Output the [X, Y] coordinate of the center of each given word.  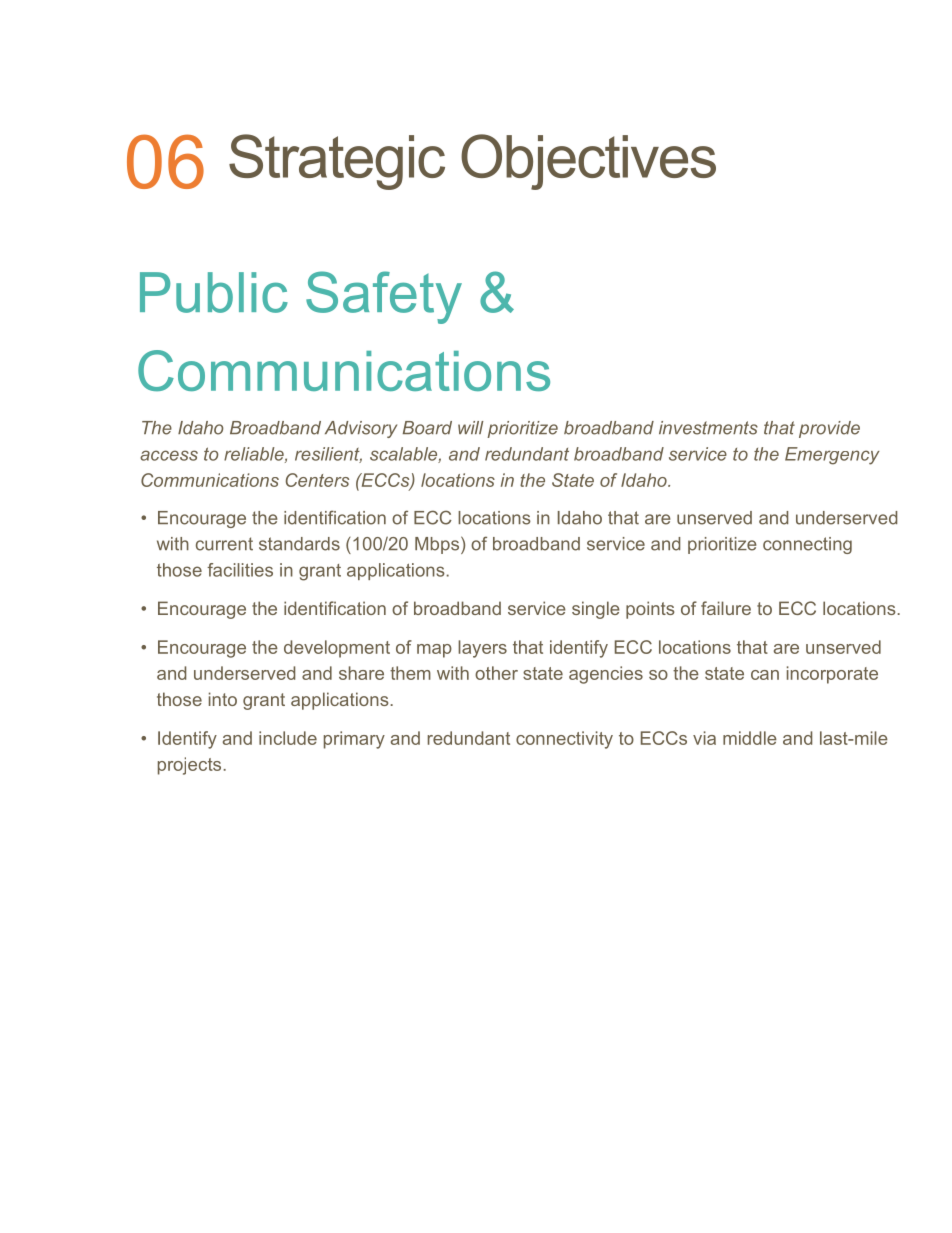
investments [708, 428]
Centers [317, 480]
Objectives [588, 162]
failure [726, 608]
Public [214, 292]
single [596, 610]
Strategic [337, 162]
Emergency [832, 456]
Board [427, 428]
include [288, 738]
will [471, 427]
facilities [240, 570]
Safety [384, 297]
